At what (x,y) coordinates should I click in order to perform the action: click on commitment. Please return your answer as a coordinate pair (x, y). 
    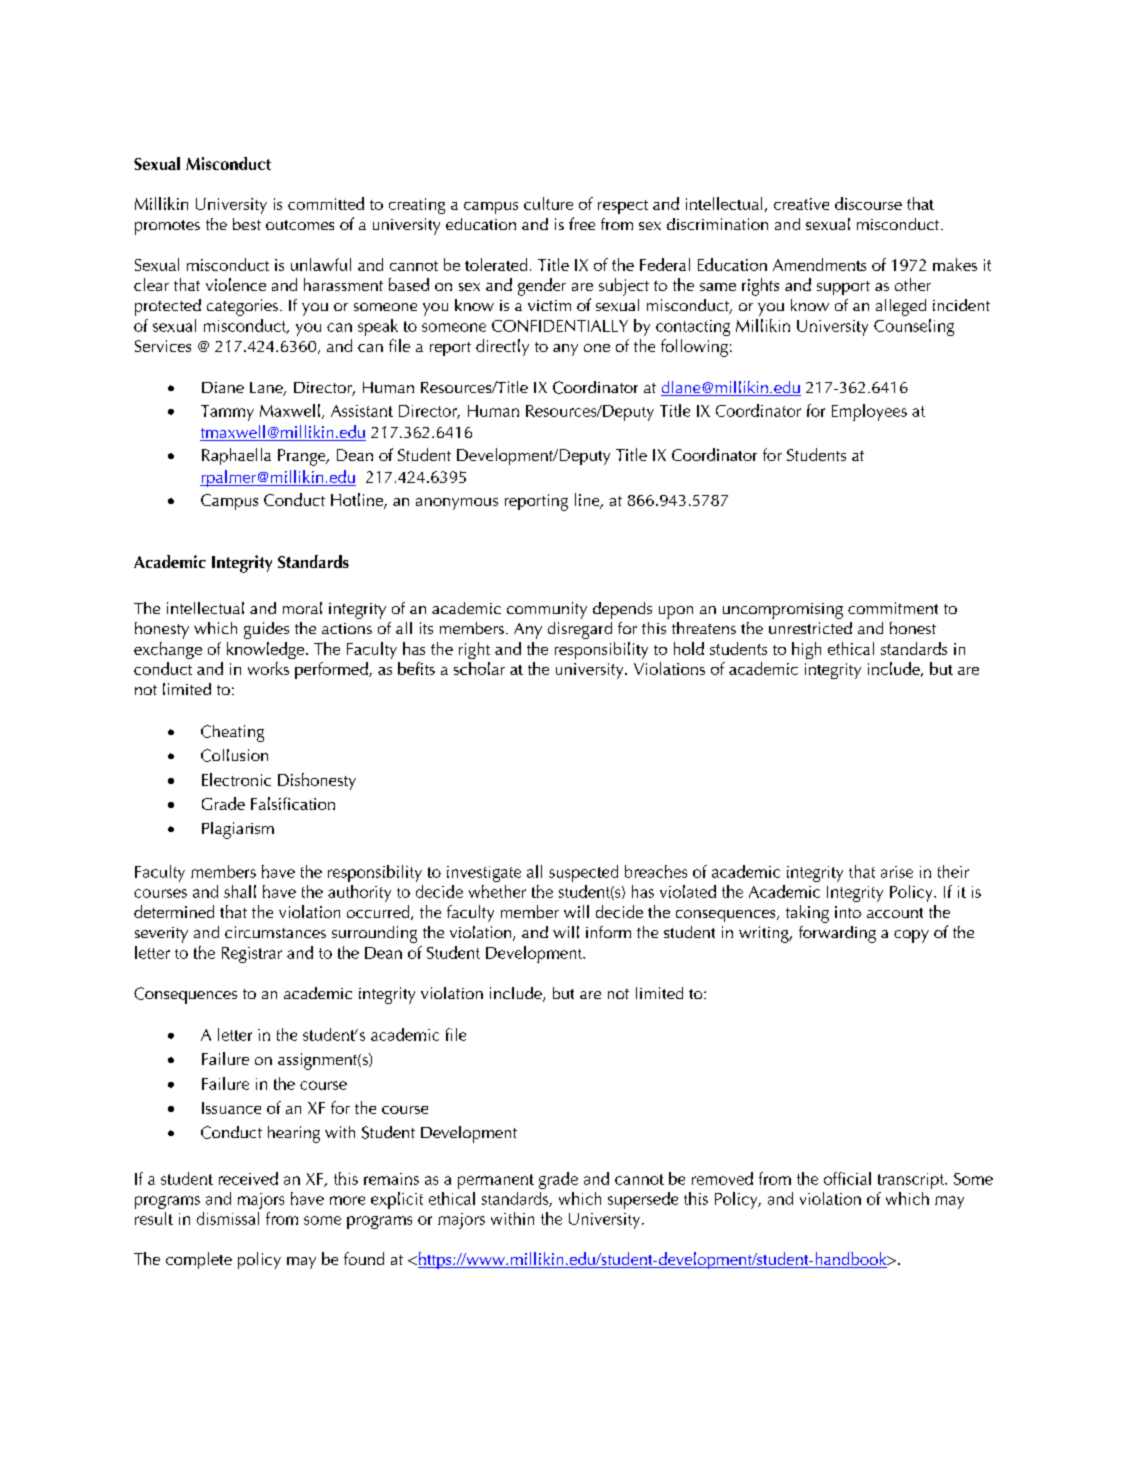
    Looking at the image, I should click on (893, 608).
